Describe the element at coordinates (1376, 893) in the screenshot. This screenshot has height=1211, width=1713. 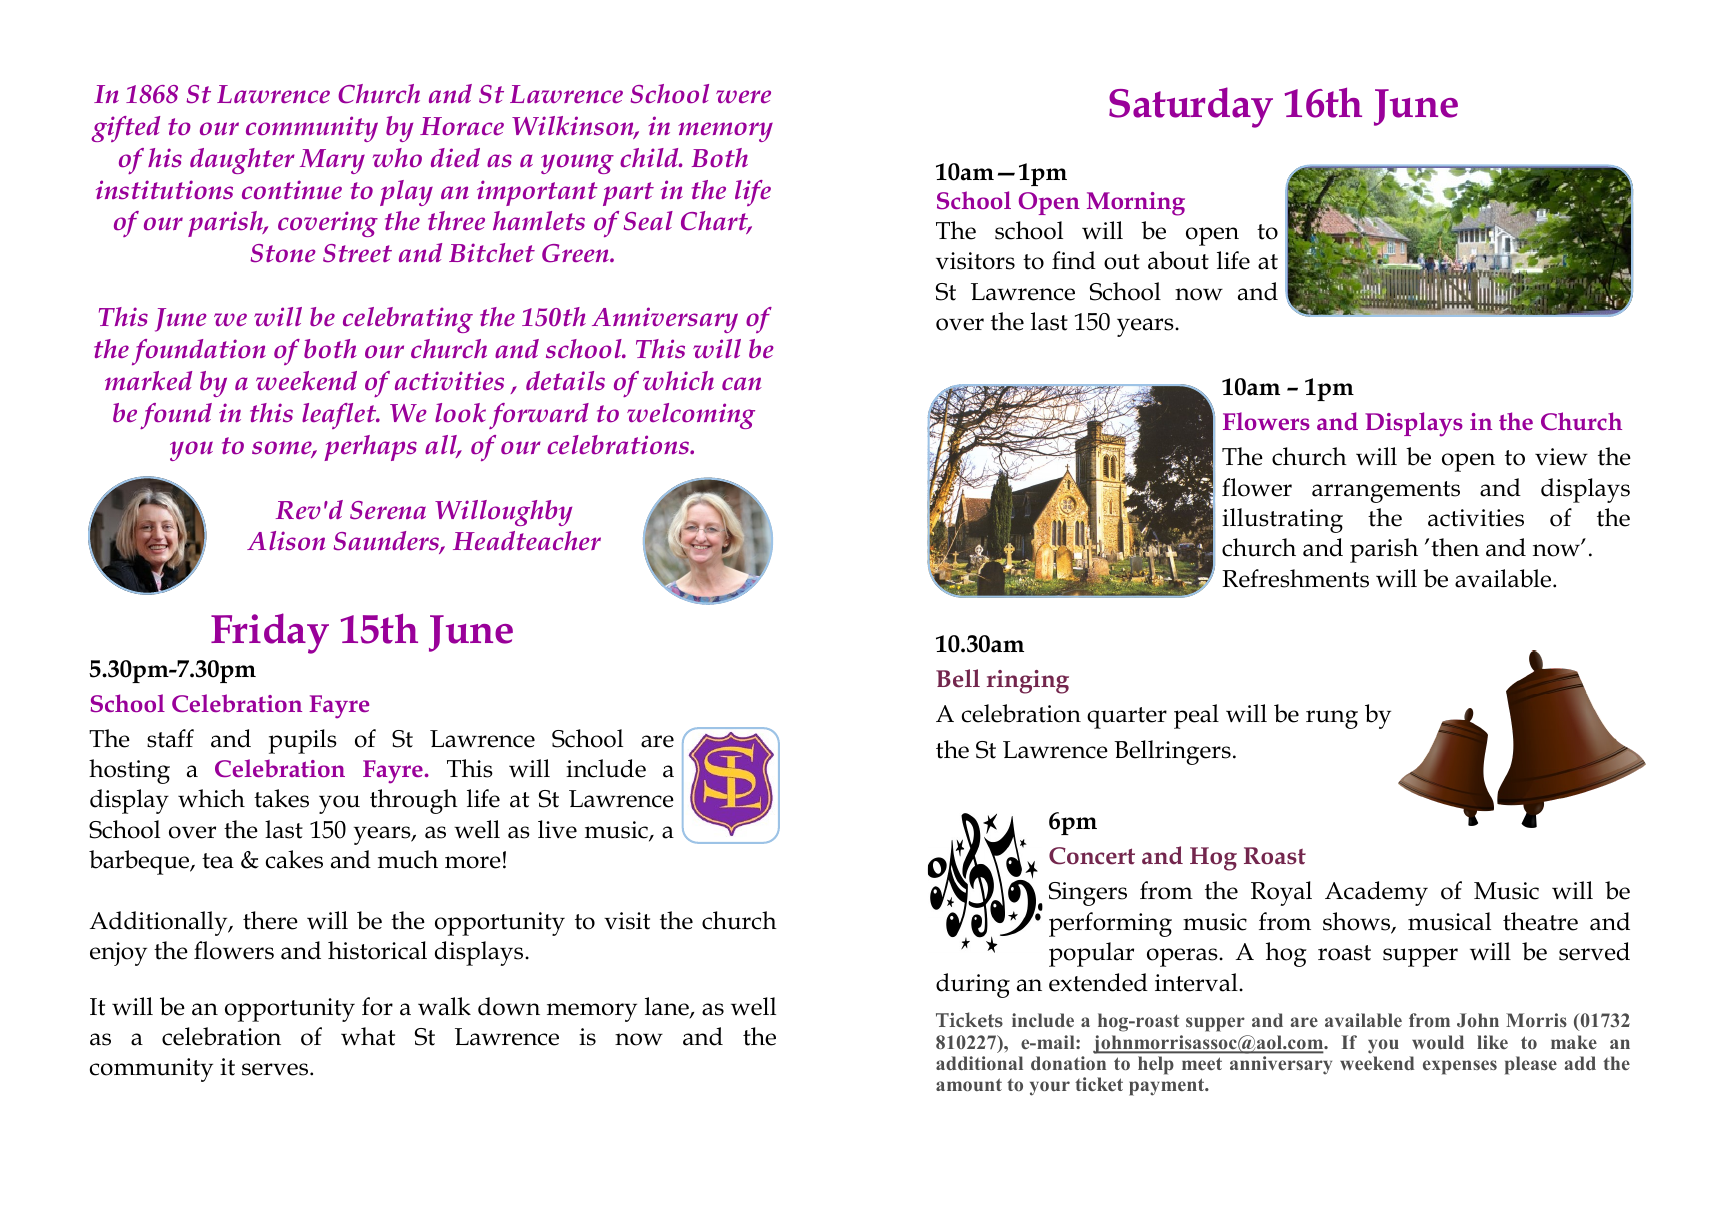
I see `Academy` at that location.
